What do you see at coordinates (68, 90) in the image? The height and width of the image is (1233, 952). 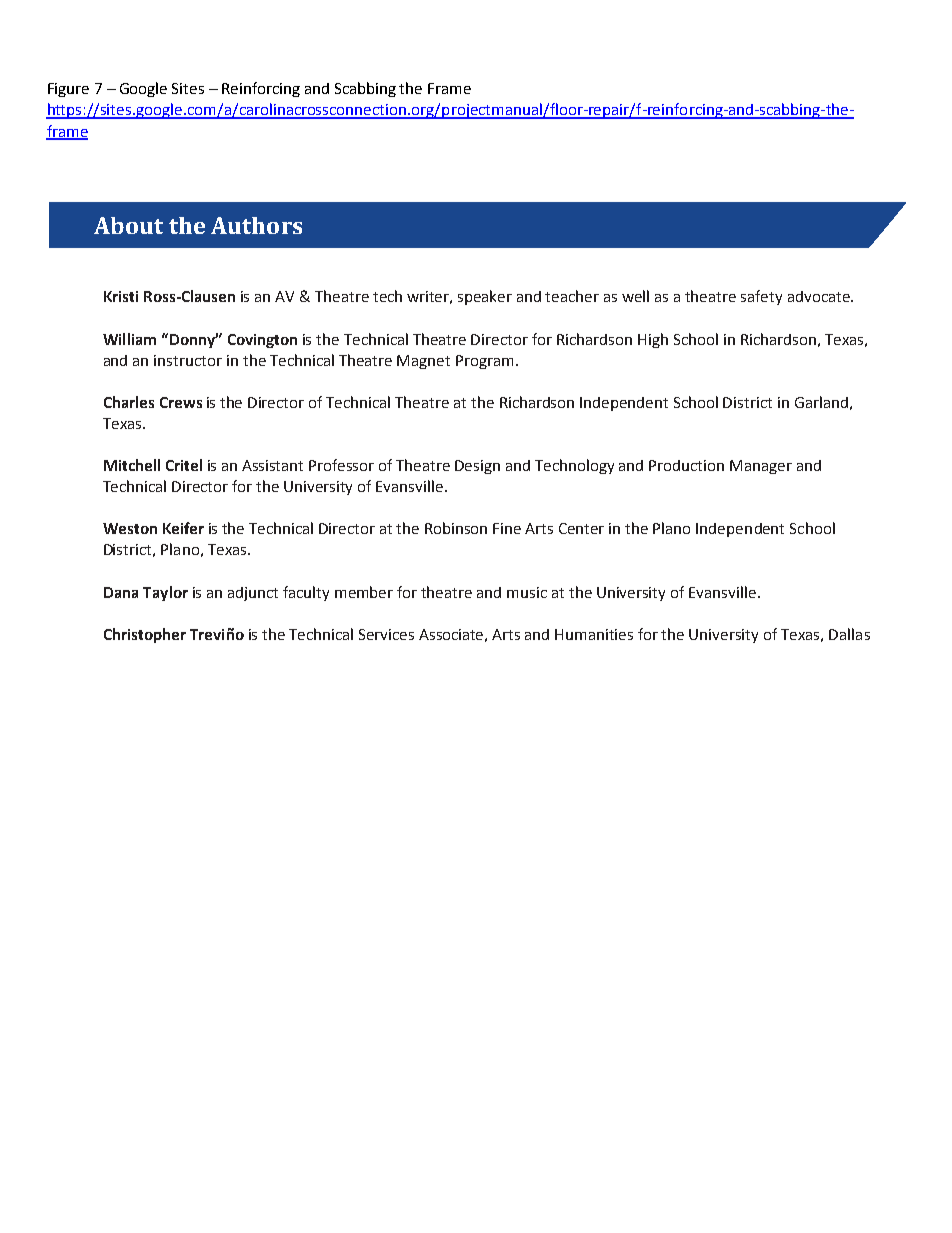 I see `Figure` at bounding box center [68, 90].
